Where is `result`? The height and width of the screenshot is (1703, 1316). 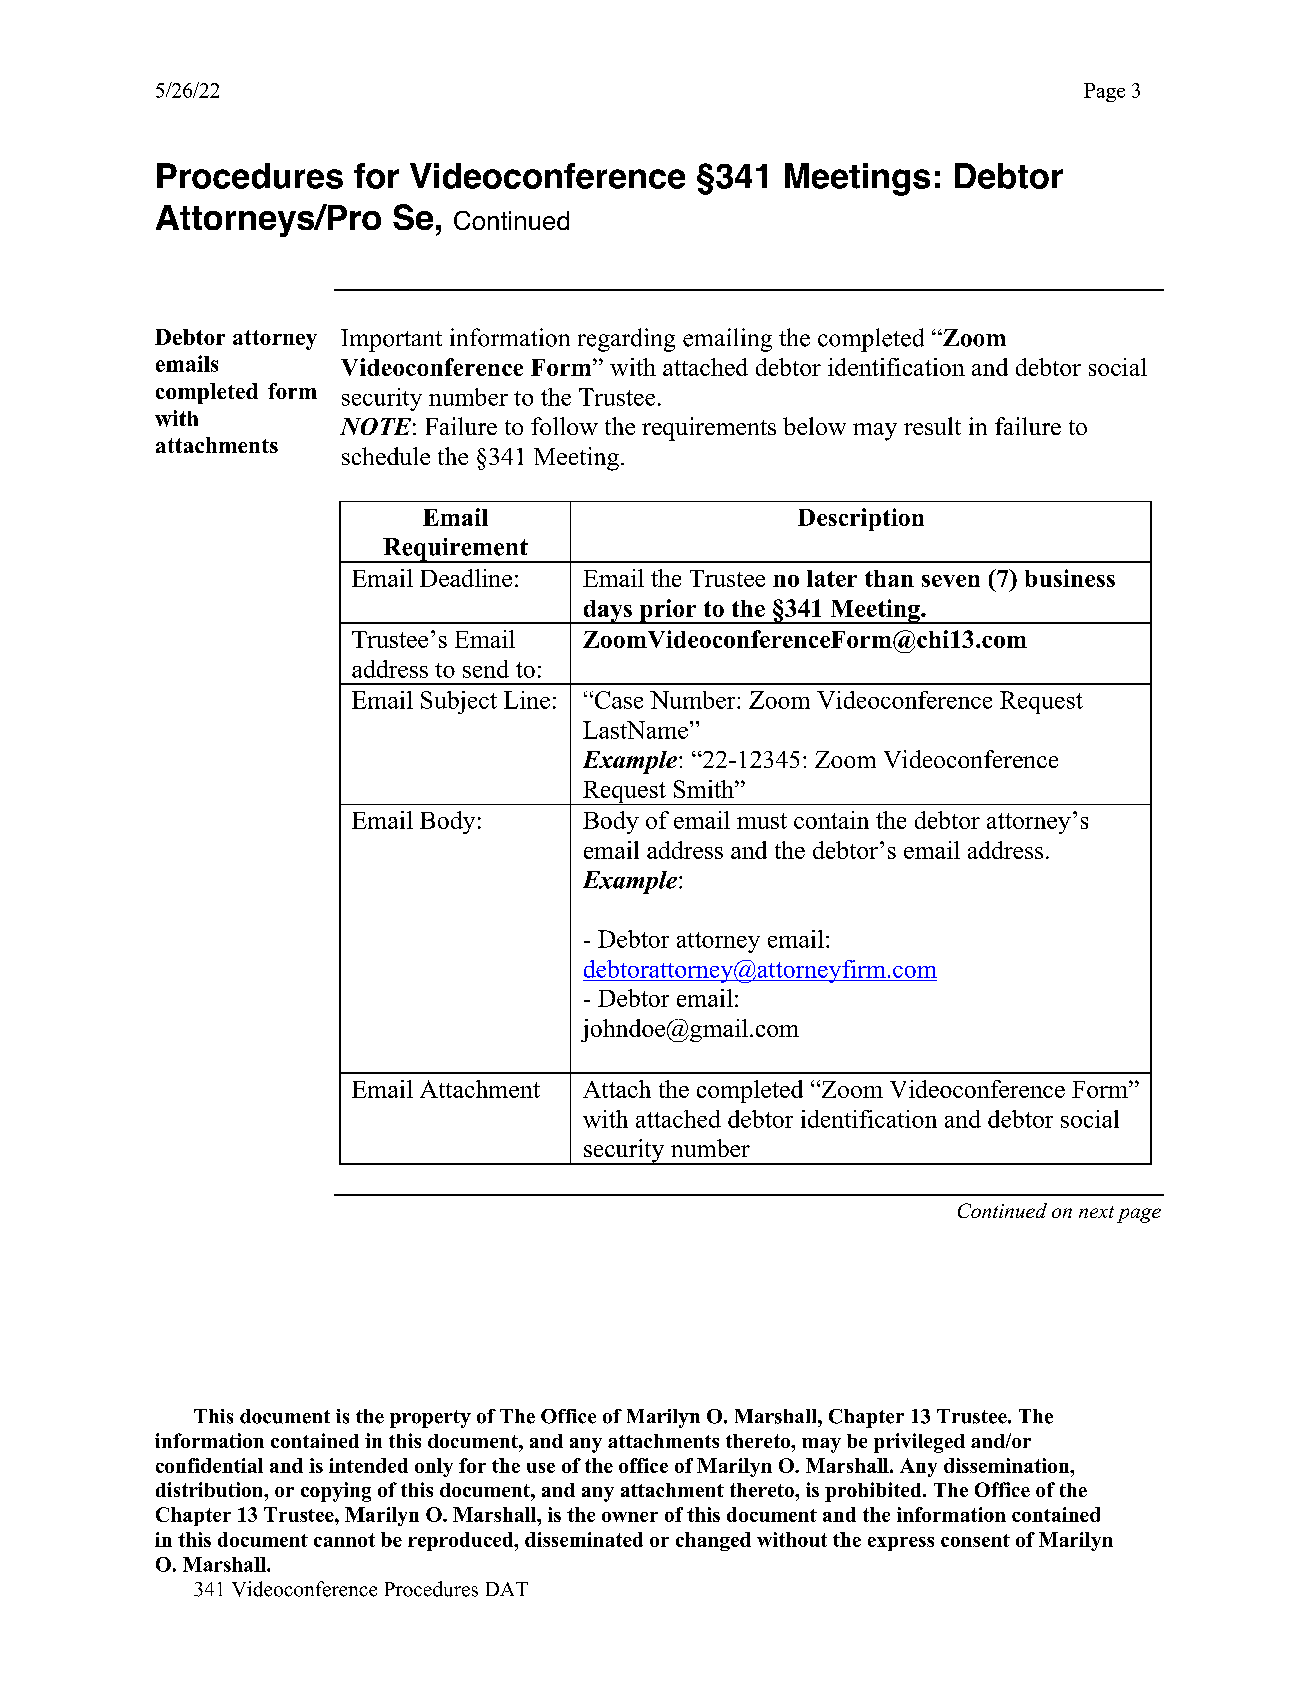 result is located at coordinates (932, 426).
